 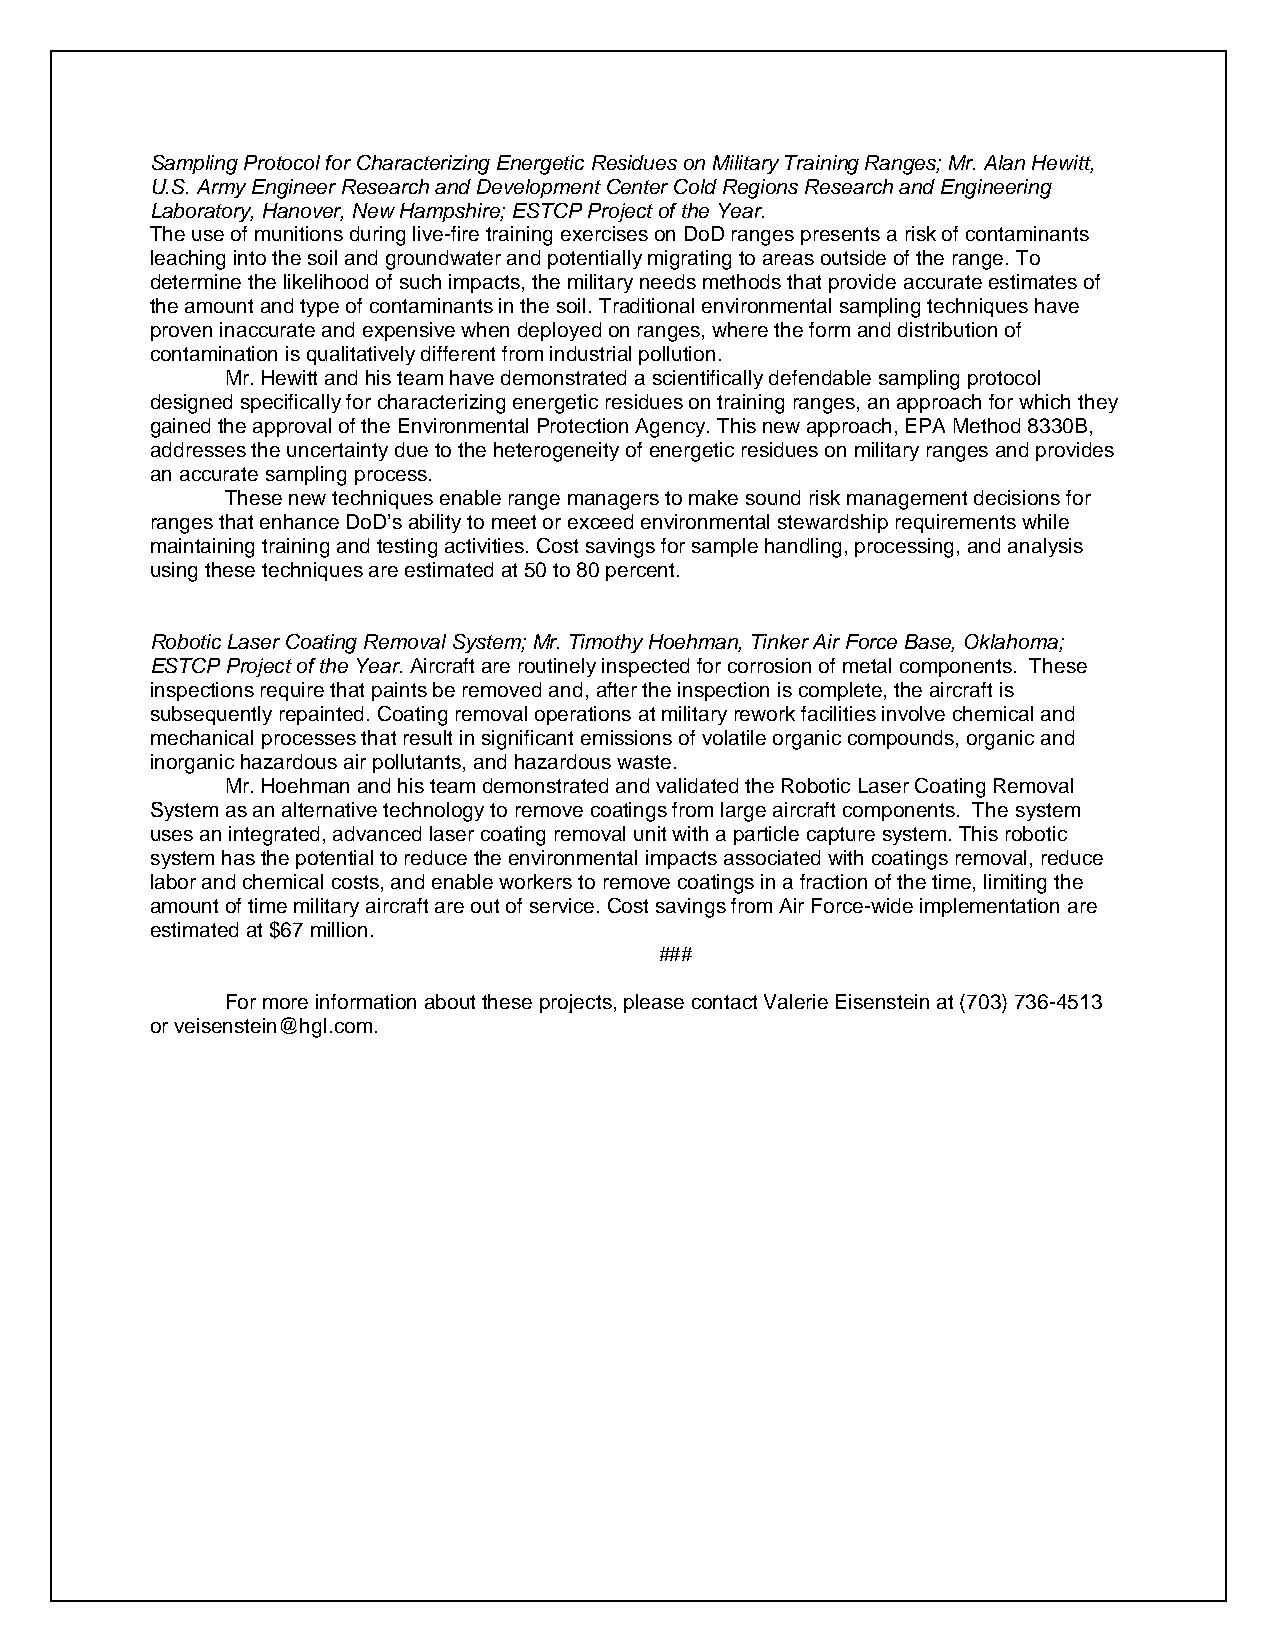 What do you see at coordinates (989, 907) in the image?
I see `implementation` at bounding box center [989, 907].
